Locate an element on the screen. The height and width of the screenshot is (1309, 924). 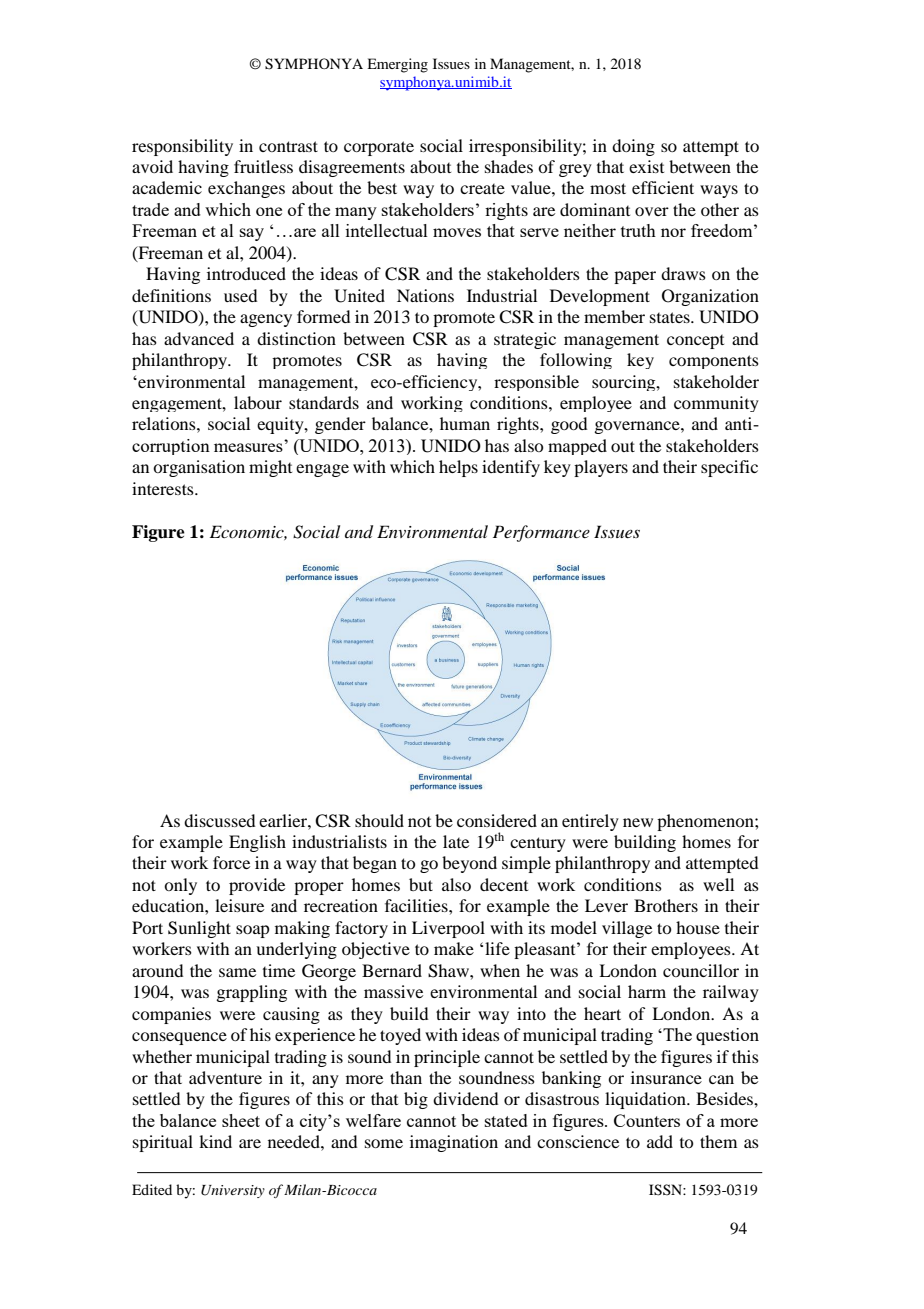
add is located at coordinates (660, 1141).
